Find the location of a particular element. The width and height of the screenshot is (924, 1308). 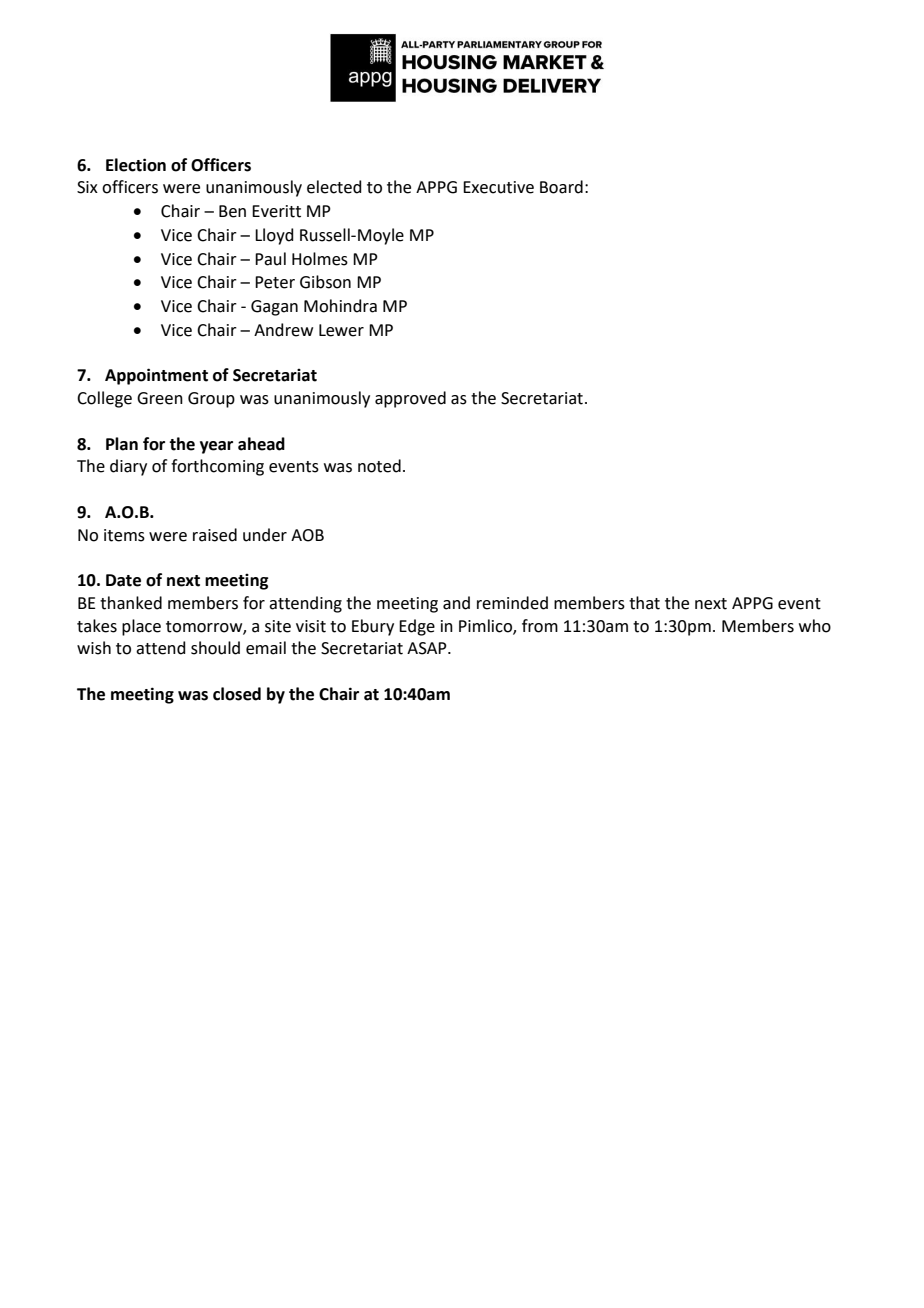

Executive is located at coordinates (498, 187).
